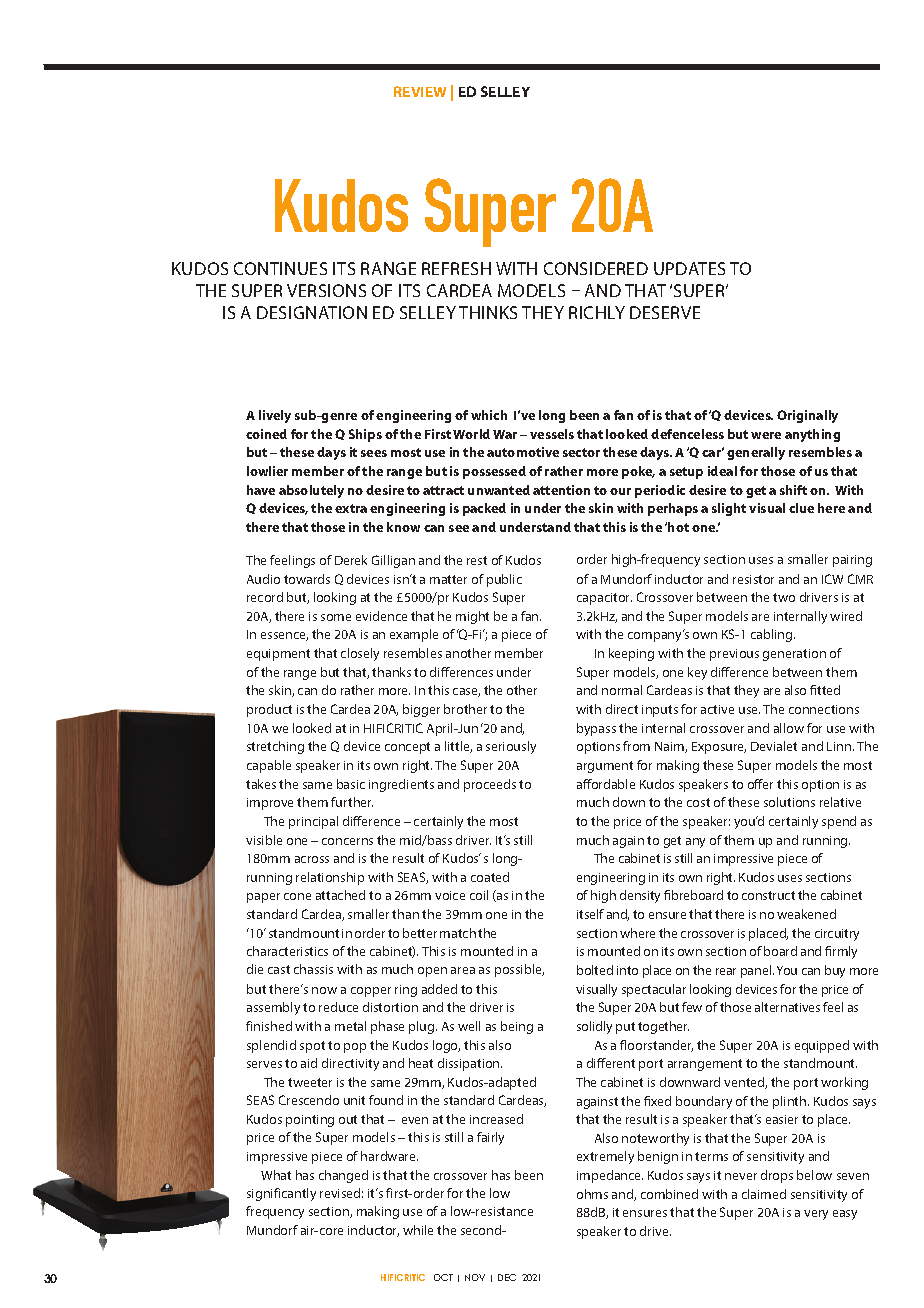  Describe the element at coordinates (561, 490) in the screenshot. I see `attention` at that location.
